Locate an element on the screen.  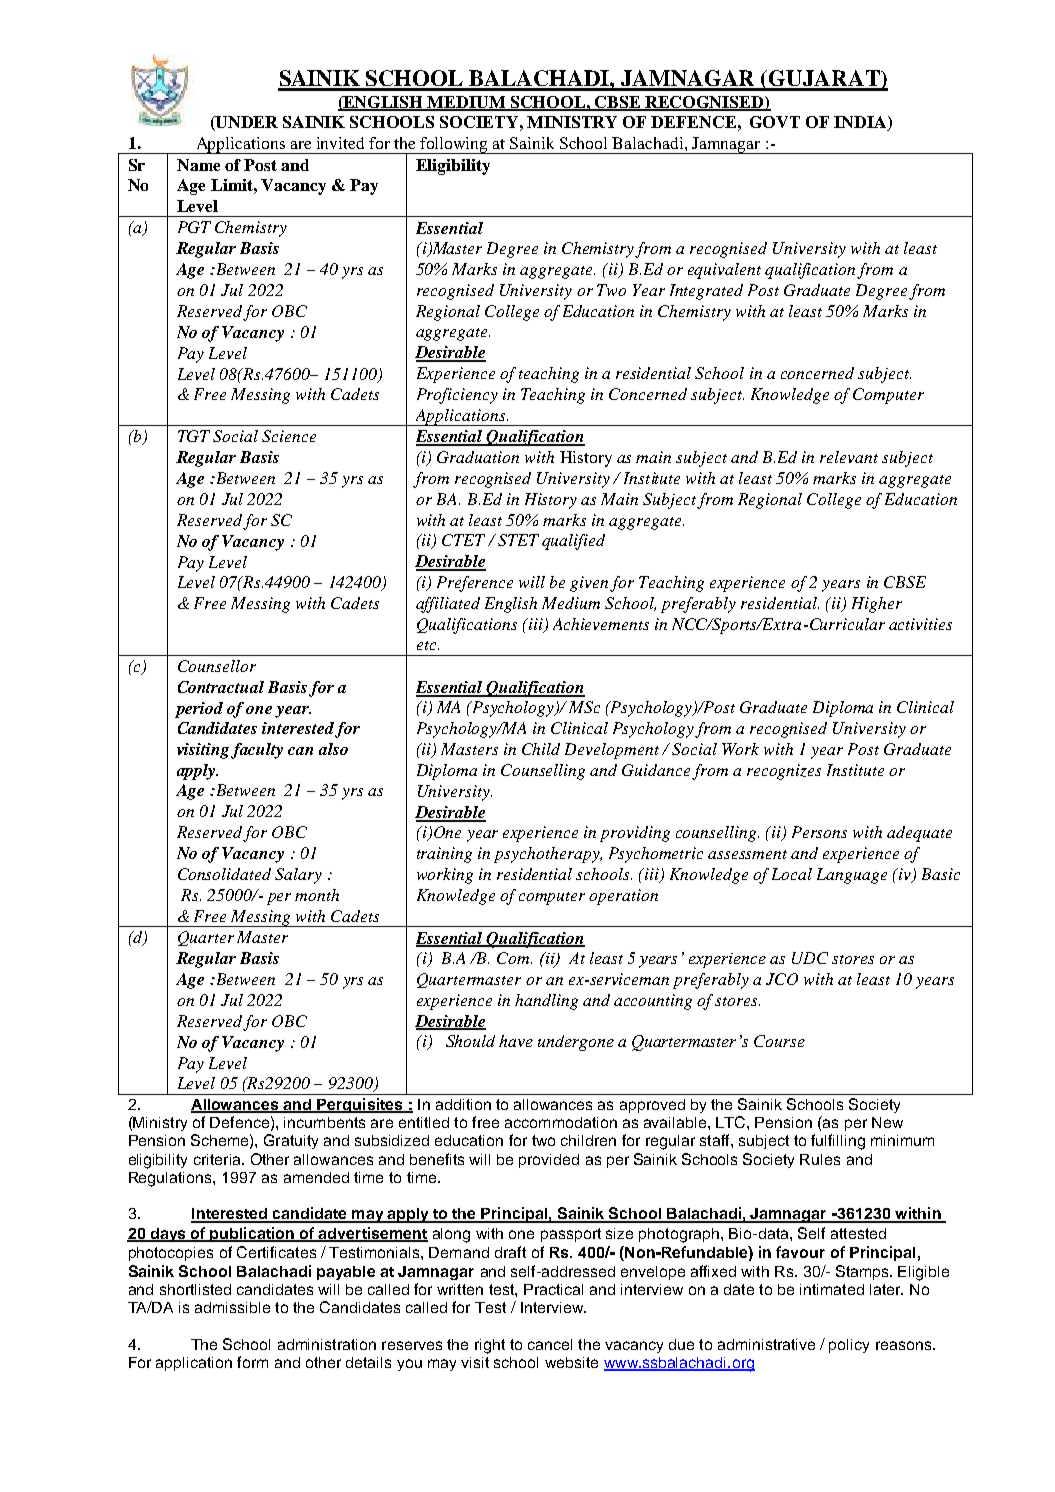
admissible is located at coordinates (232, 1307).
